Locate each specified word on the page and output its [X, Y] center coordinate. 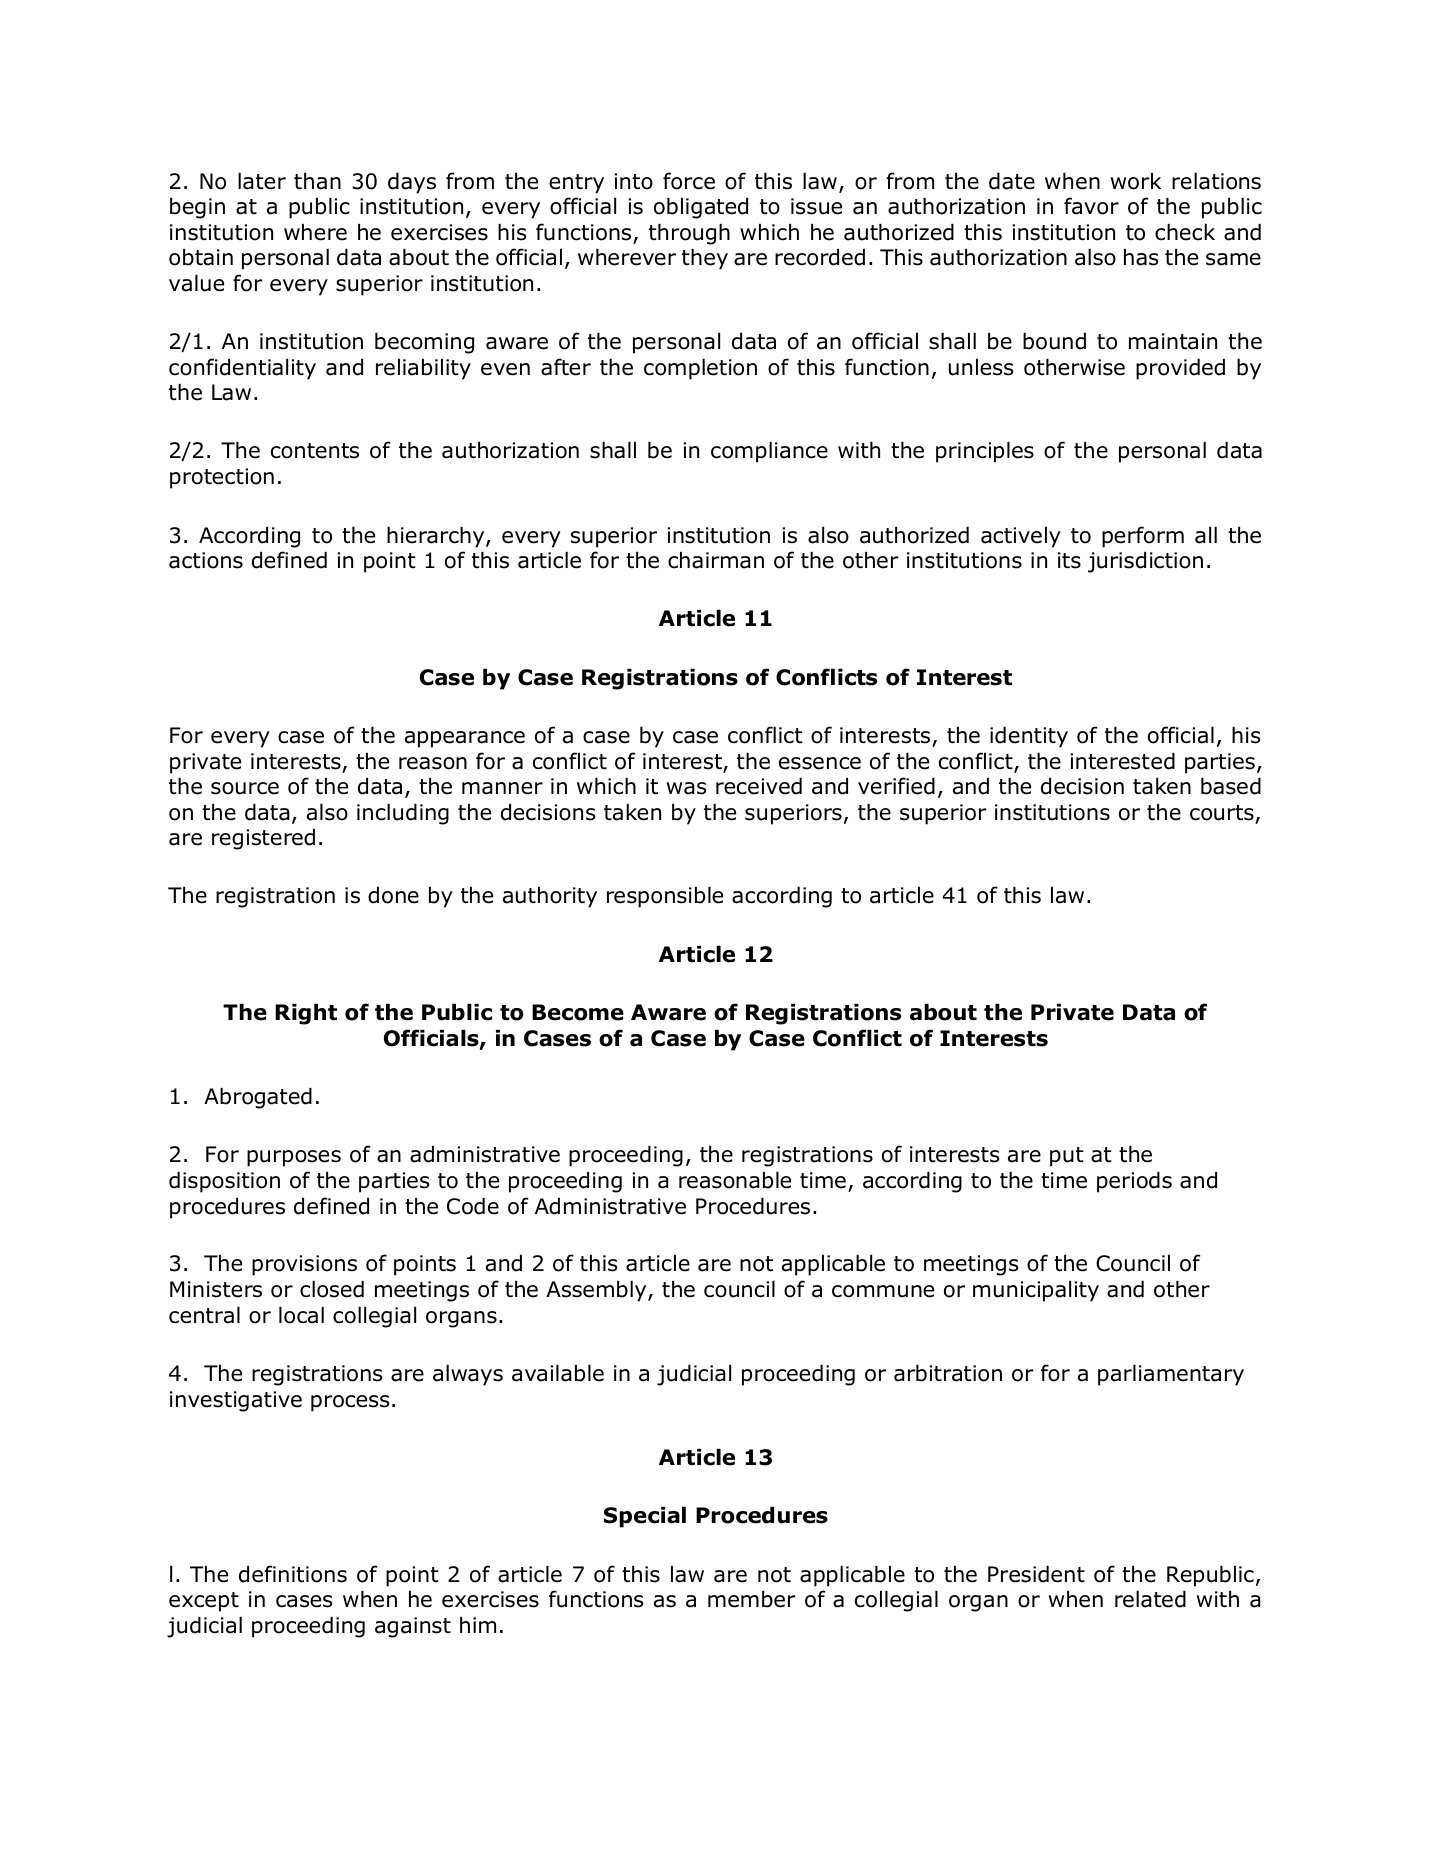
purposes [294, 1158]
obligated [701, 208]
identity [1029, 737]
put [1067, 1157]
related [1150, 1599]
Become [578, 1012]
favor [1091, 206]
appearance [465, 739]
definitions [293, 1574]
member [751, 1599]
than [317, 181]
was [687, 788]
